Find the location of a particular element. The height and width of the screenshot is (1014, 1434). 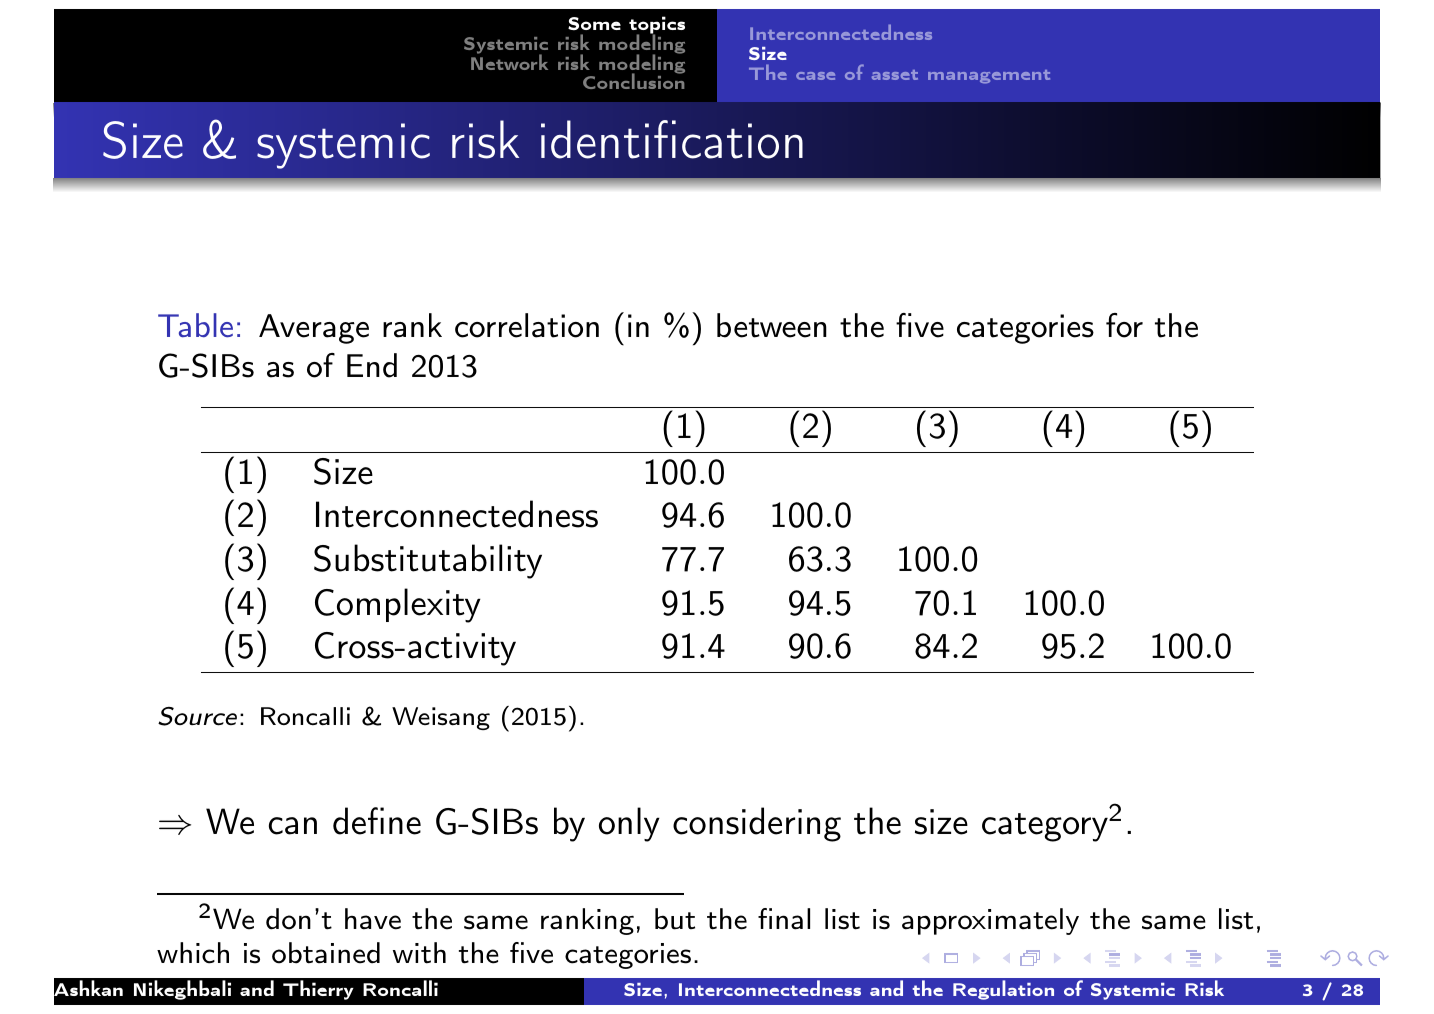

End is located at coordinates (372, 365).
